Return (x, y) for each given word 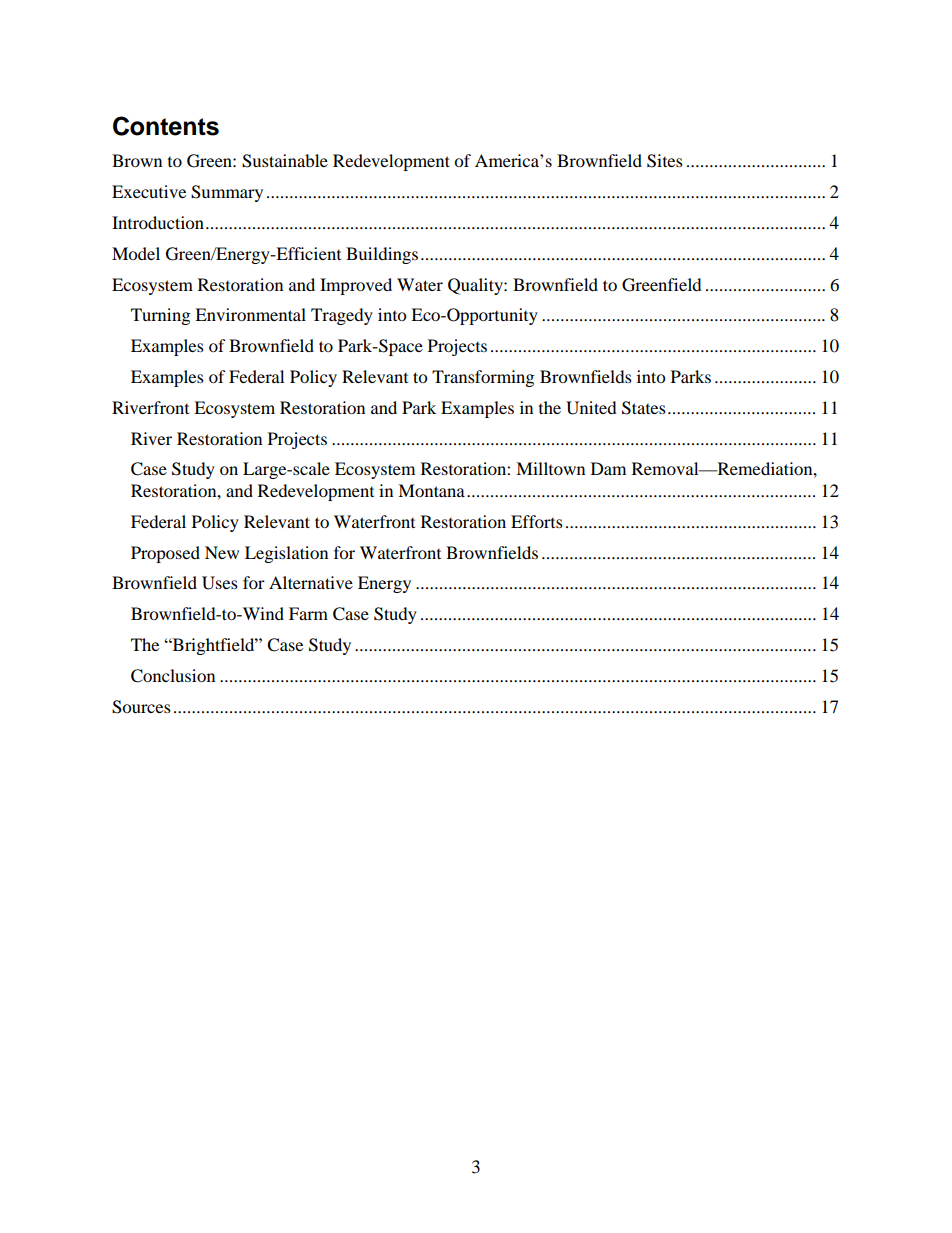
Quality (476, 286)
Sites (665, 161)
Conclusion (173, 676)
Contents (166, 126)
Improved (356, 286)
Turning (160, 316)
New (222, 552)
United (591, 408)
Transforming (483, 378)
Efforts (537, 521)
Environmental (250, 314)
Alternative (311, 582)
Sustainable (285, 161)
